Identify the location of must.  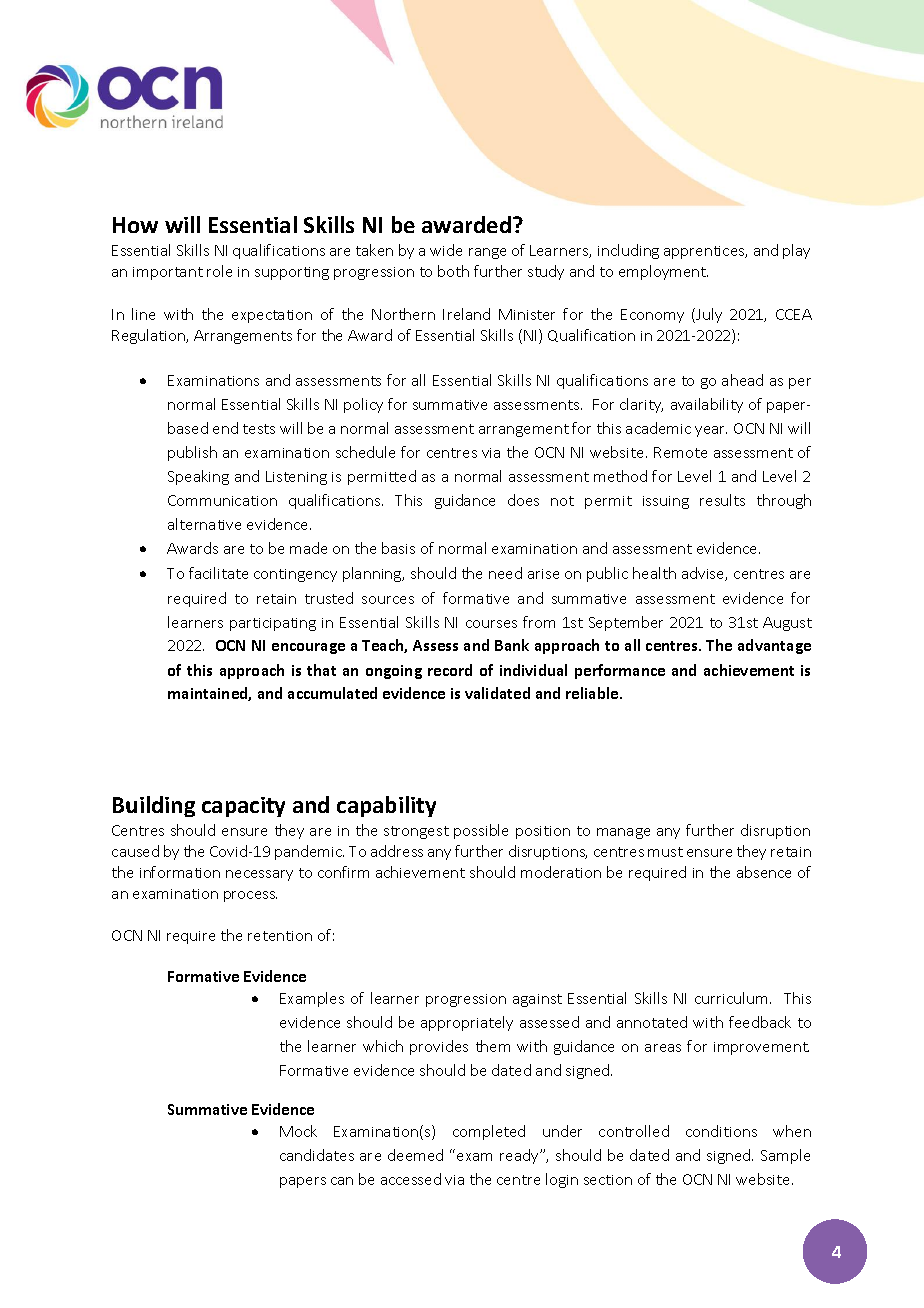
(665, 852).
